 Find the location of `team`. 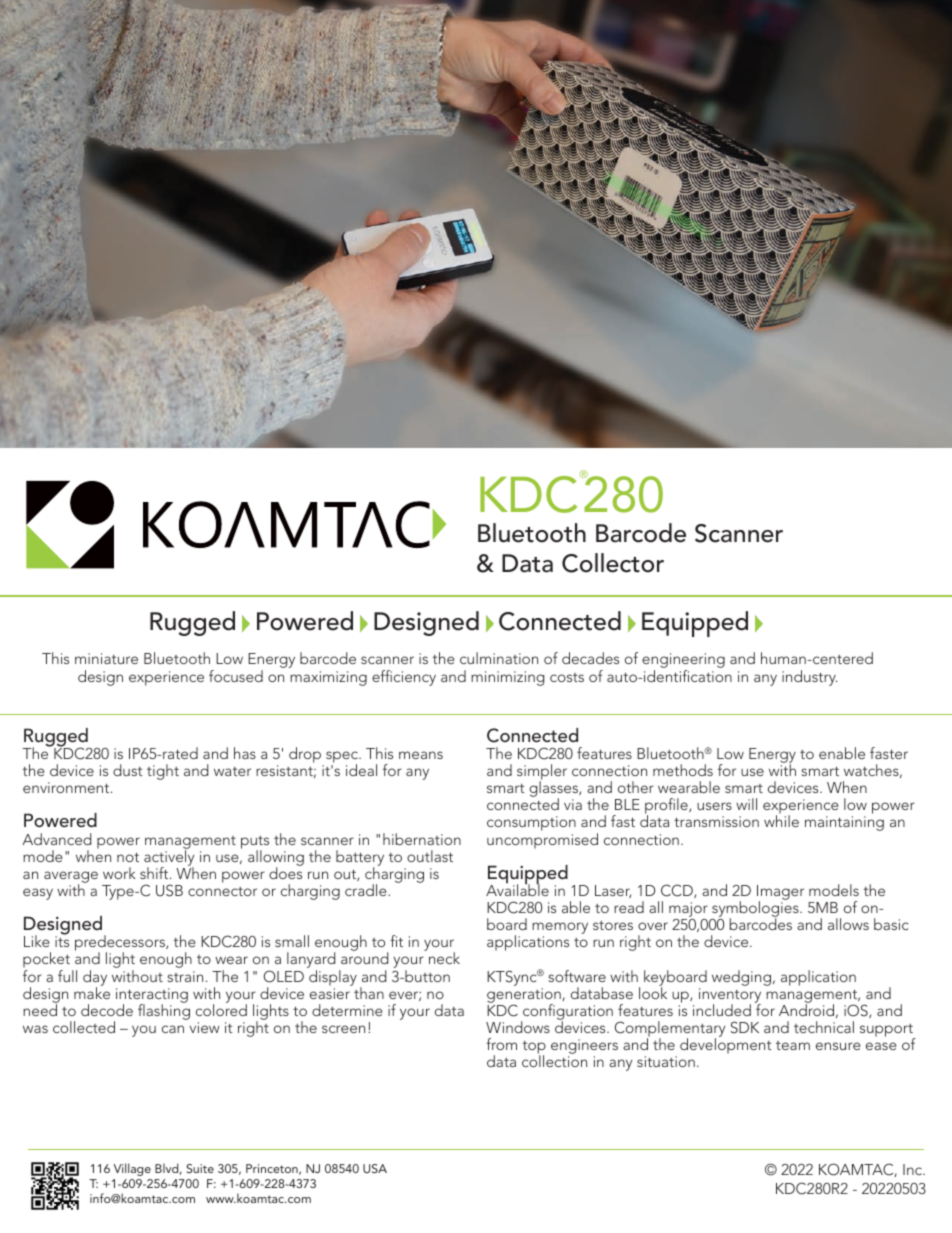

team is located at coordinates (793, 1045).
